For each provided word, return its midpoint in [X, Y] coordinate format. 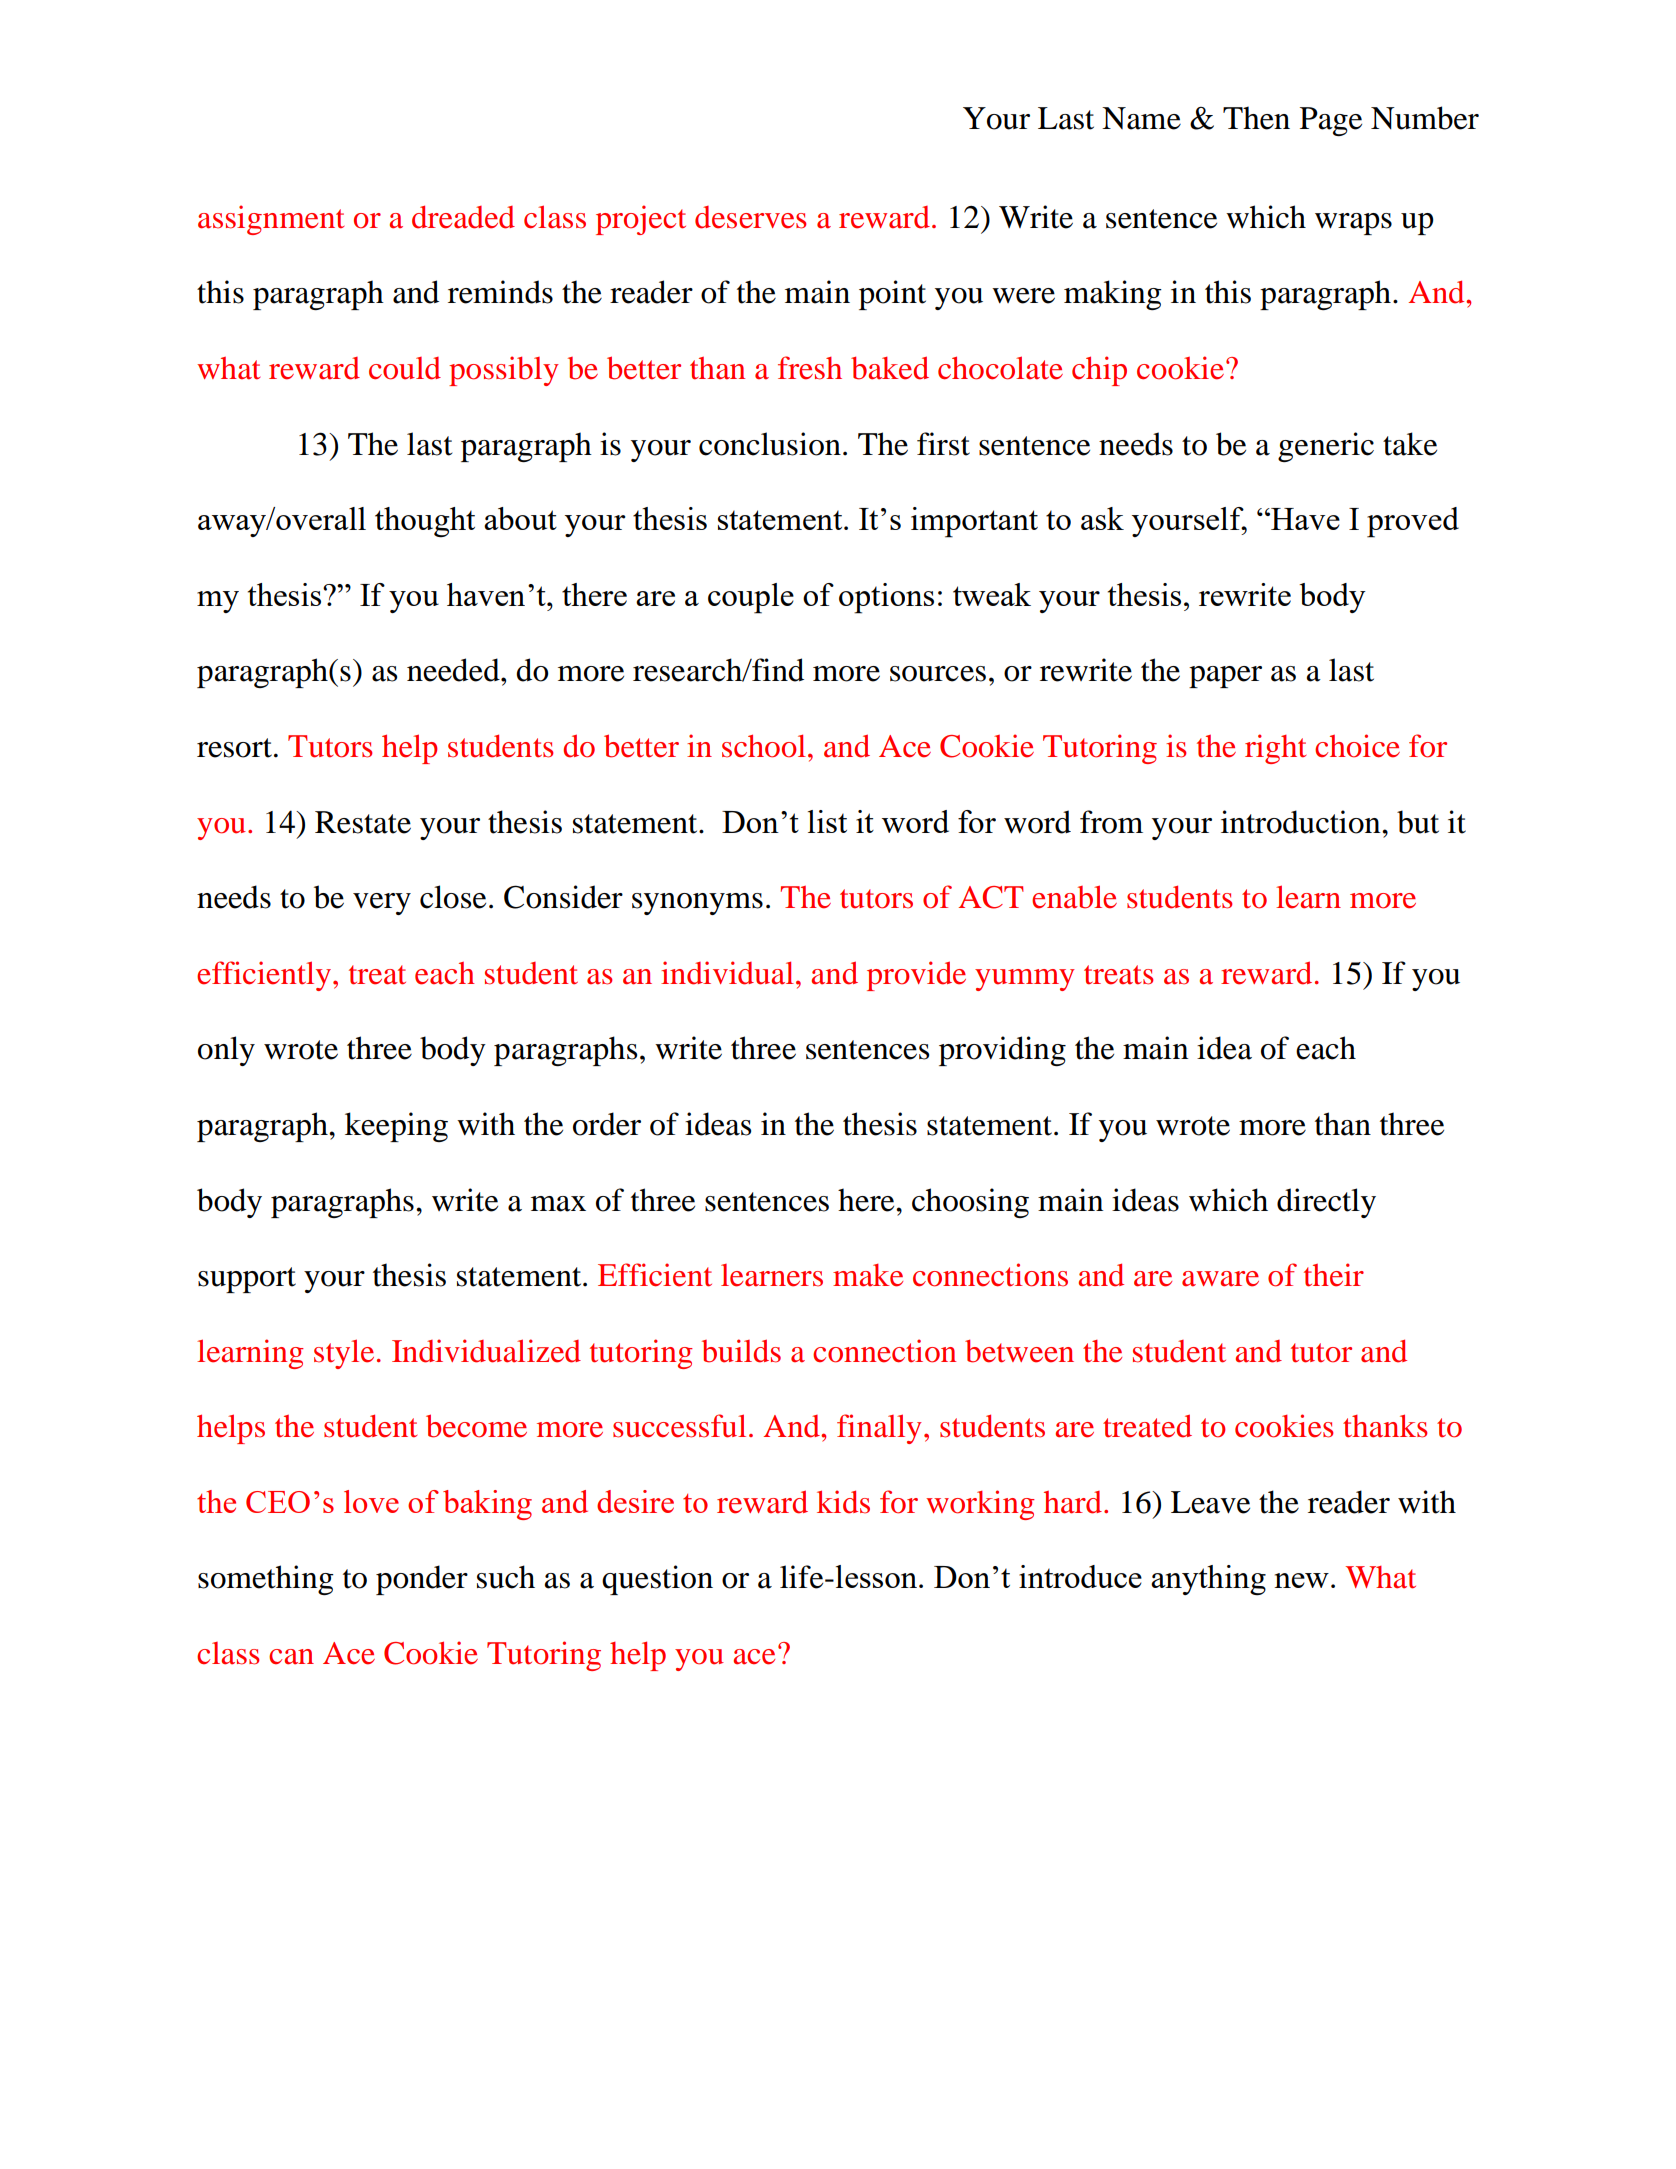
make [868, 1275]
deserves [750, 217]
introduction [1302, 822]
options [886, 598]
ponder [422, 1580]
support [247, 1280]
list [827, 821]
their [1334, 1275]
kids [843, 1502]
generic [1326, 447]
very [382, 904]
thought [425, 522]
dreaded [463, 217]
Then [1256, 118]
